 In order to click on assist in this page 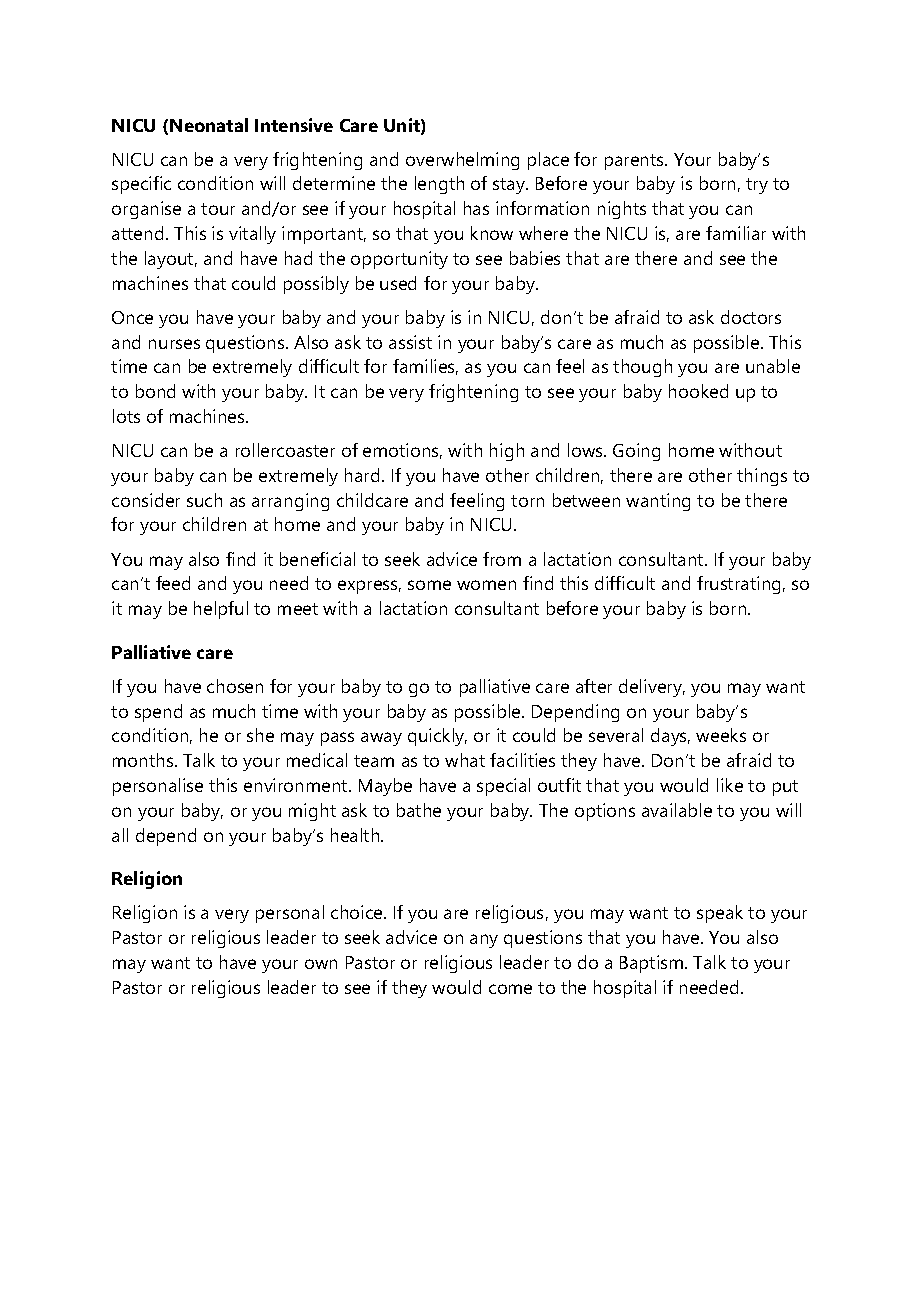, I will do `click(410, 342)`.
